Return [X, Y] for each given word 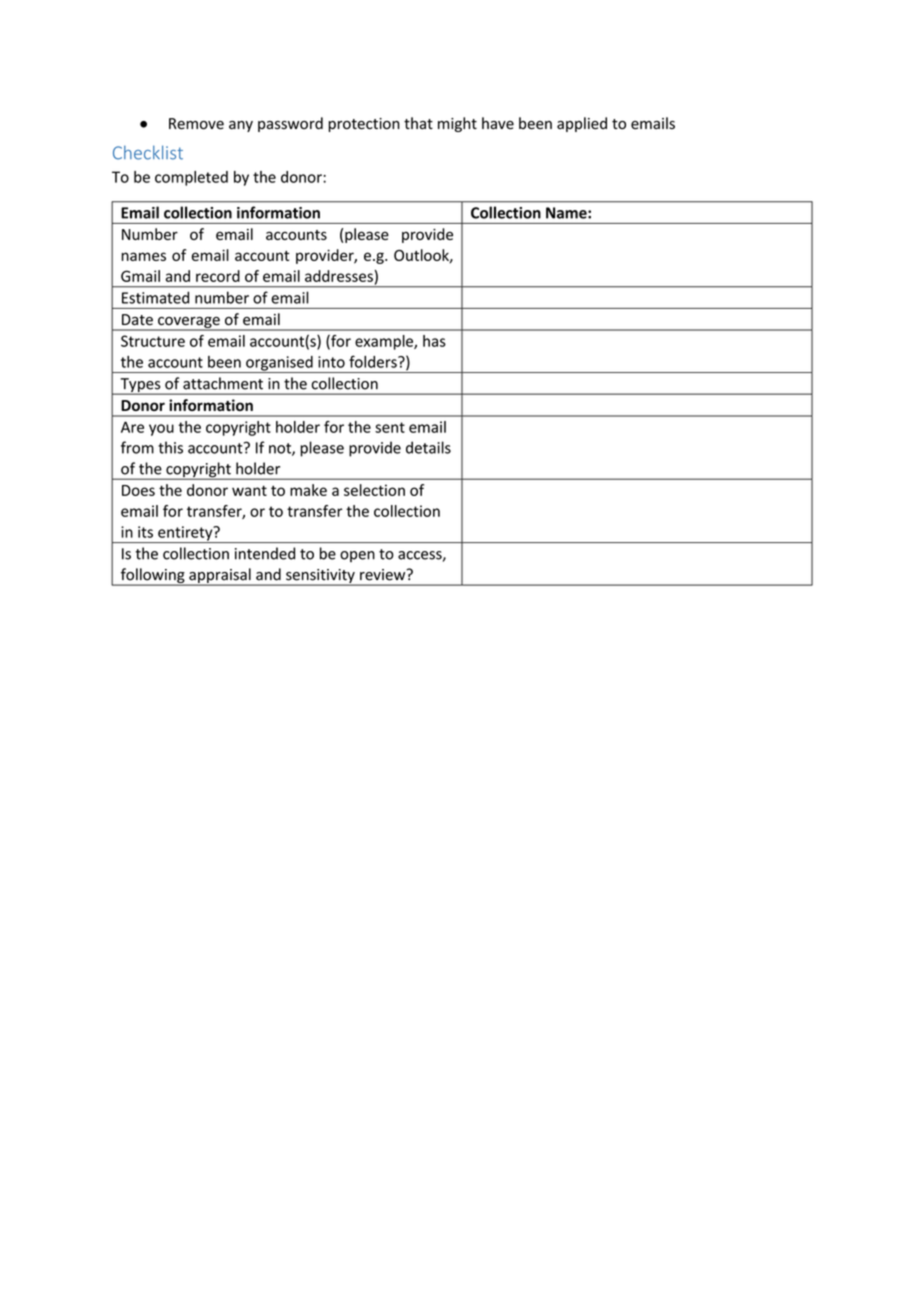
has [434, 341]
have [498, 123]
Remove [196, 124]
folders [374, 361]
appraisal [220, 577]
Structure [153, 341]
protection [364, 125]
